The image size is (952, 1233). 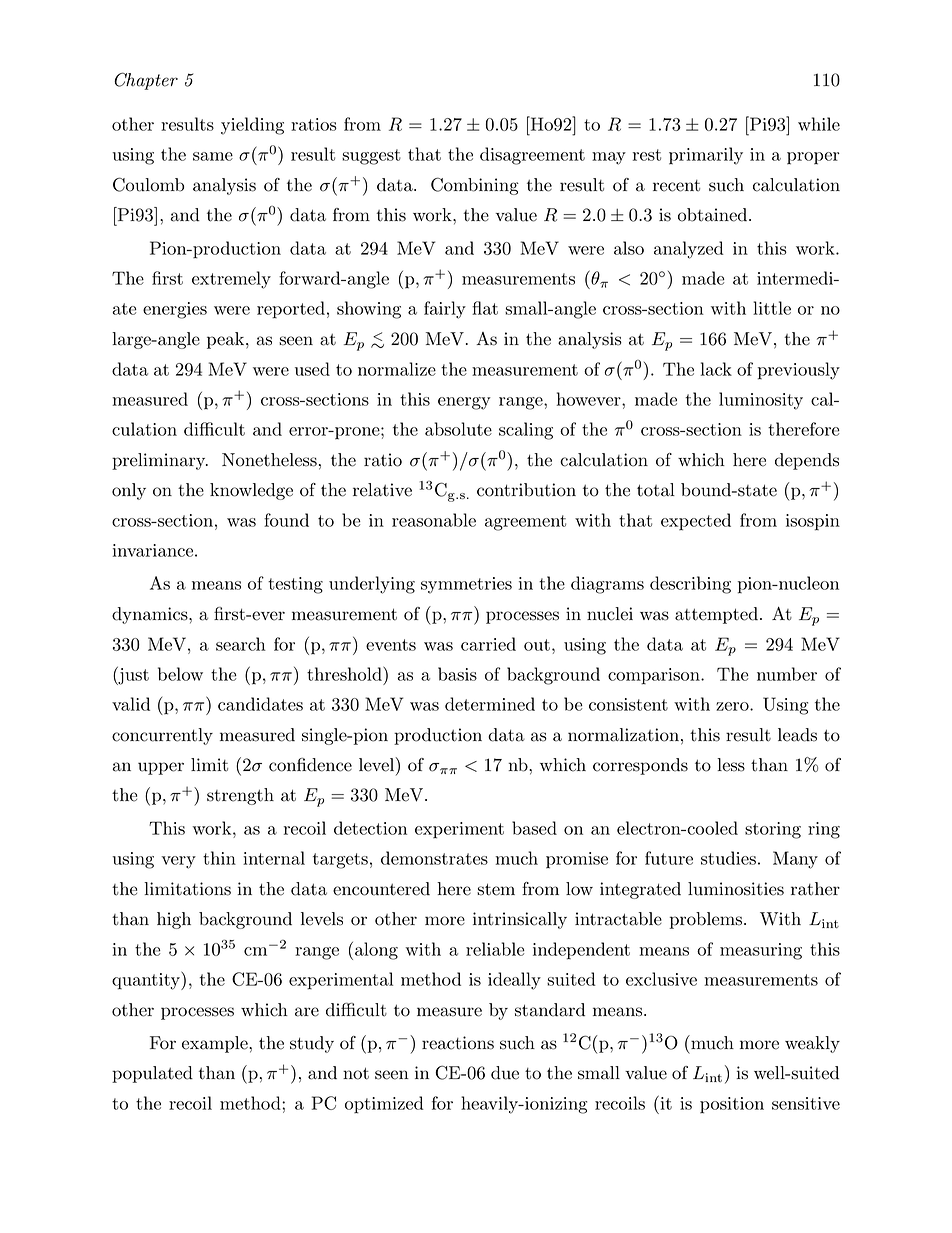 What do you see at coordinates (252, 126) in the screenshot?
I see `yielding` at bounding box center [252, 126].
